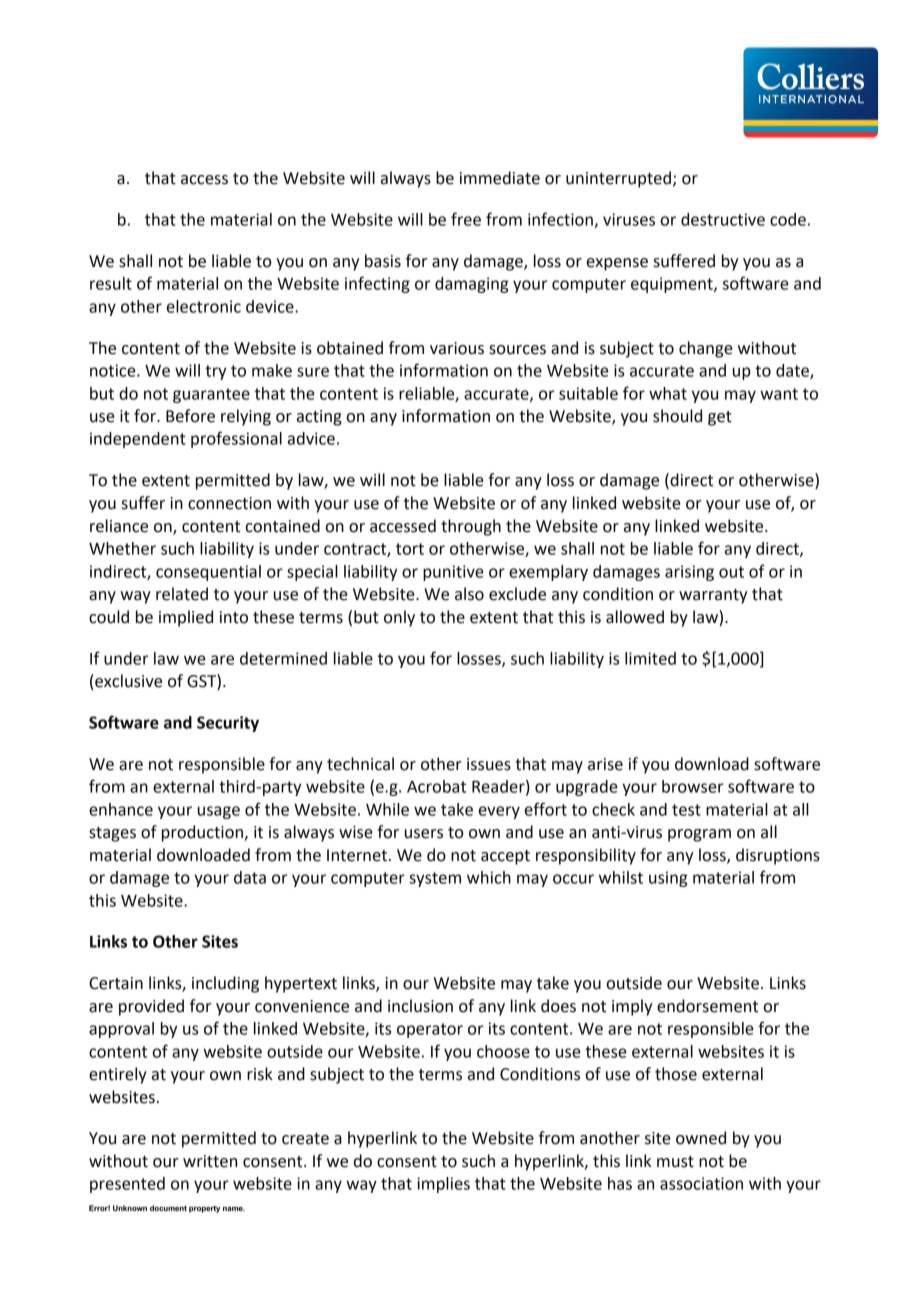  What do you see at coordinates (228, 724) in the screenshot?
I see `Security` at bounding box center [228, 724].
